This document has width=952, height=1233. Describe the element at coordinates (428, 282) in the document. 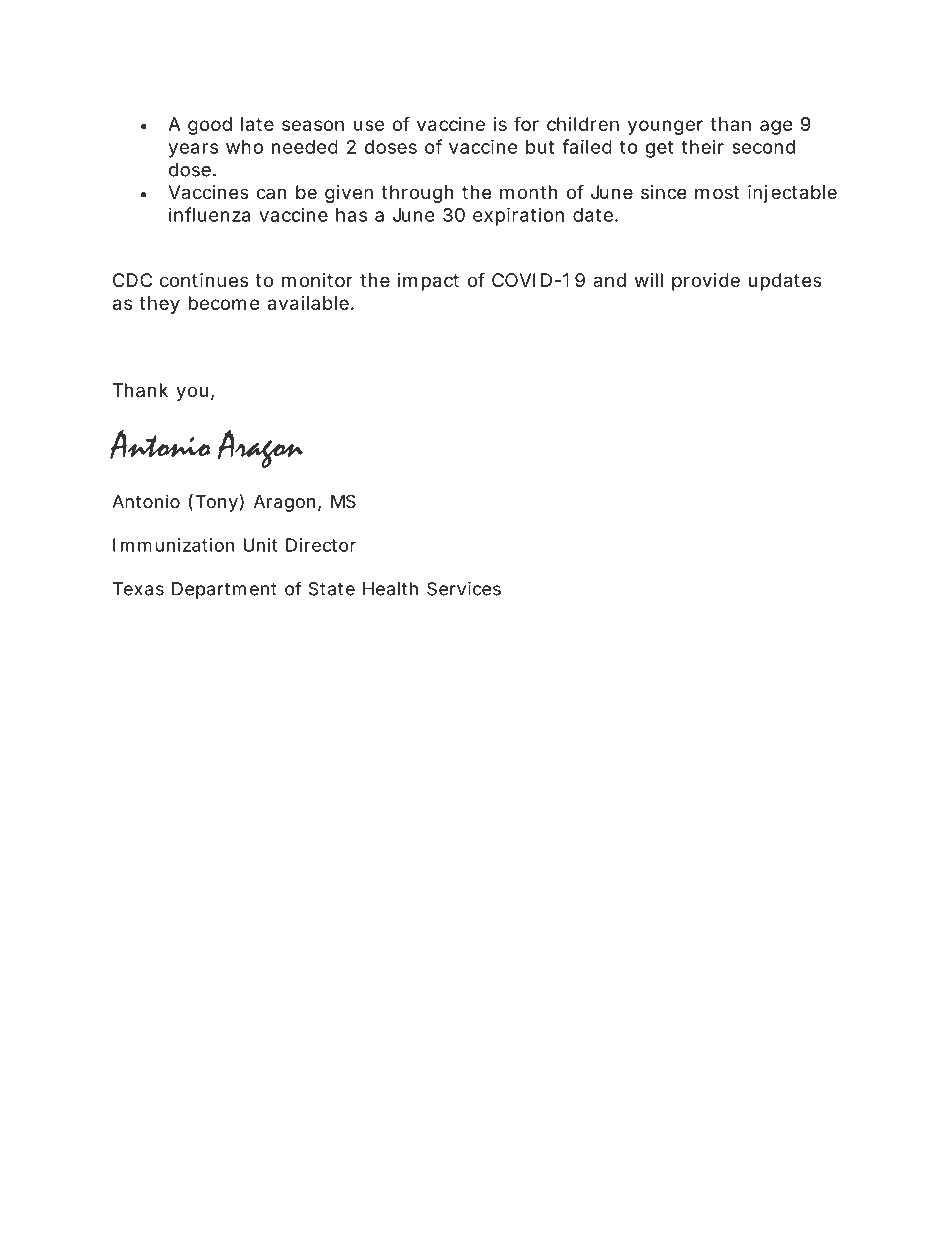

I see `impact` at that location.
